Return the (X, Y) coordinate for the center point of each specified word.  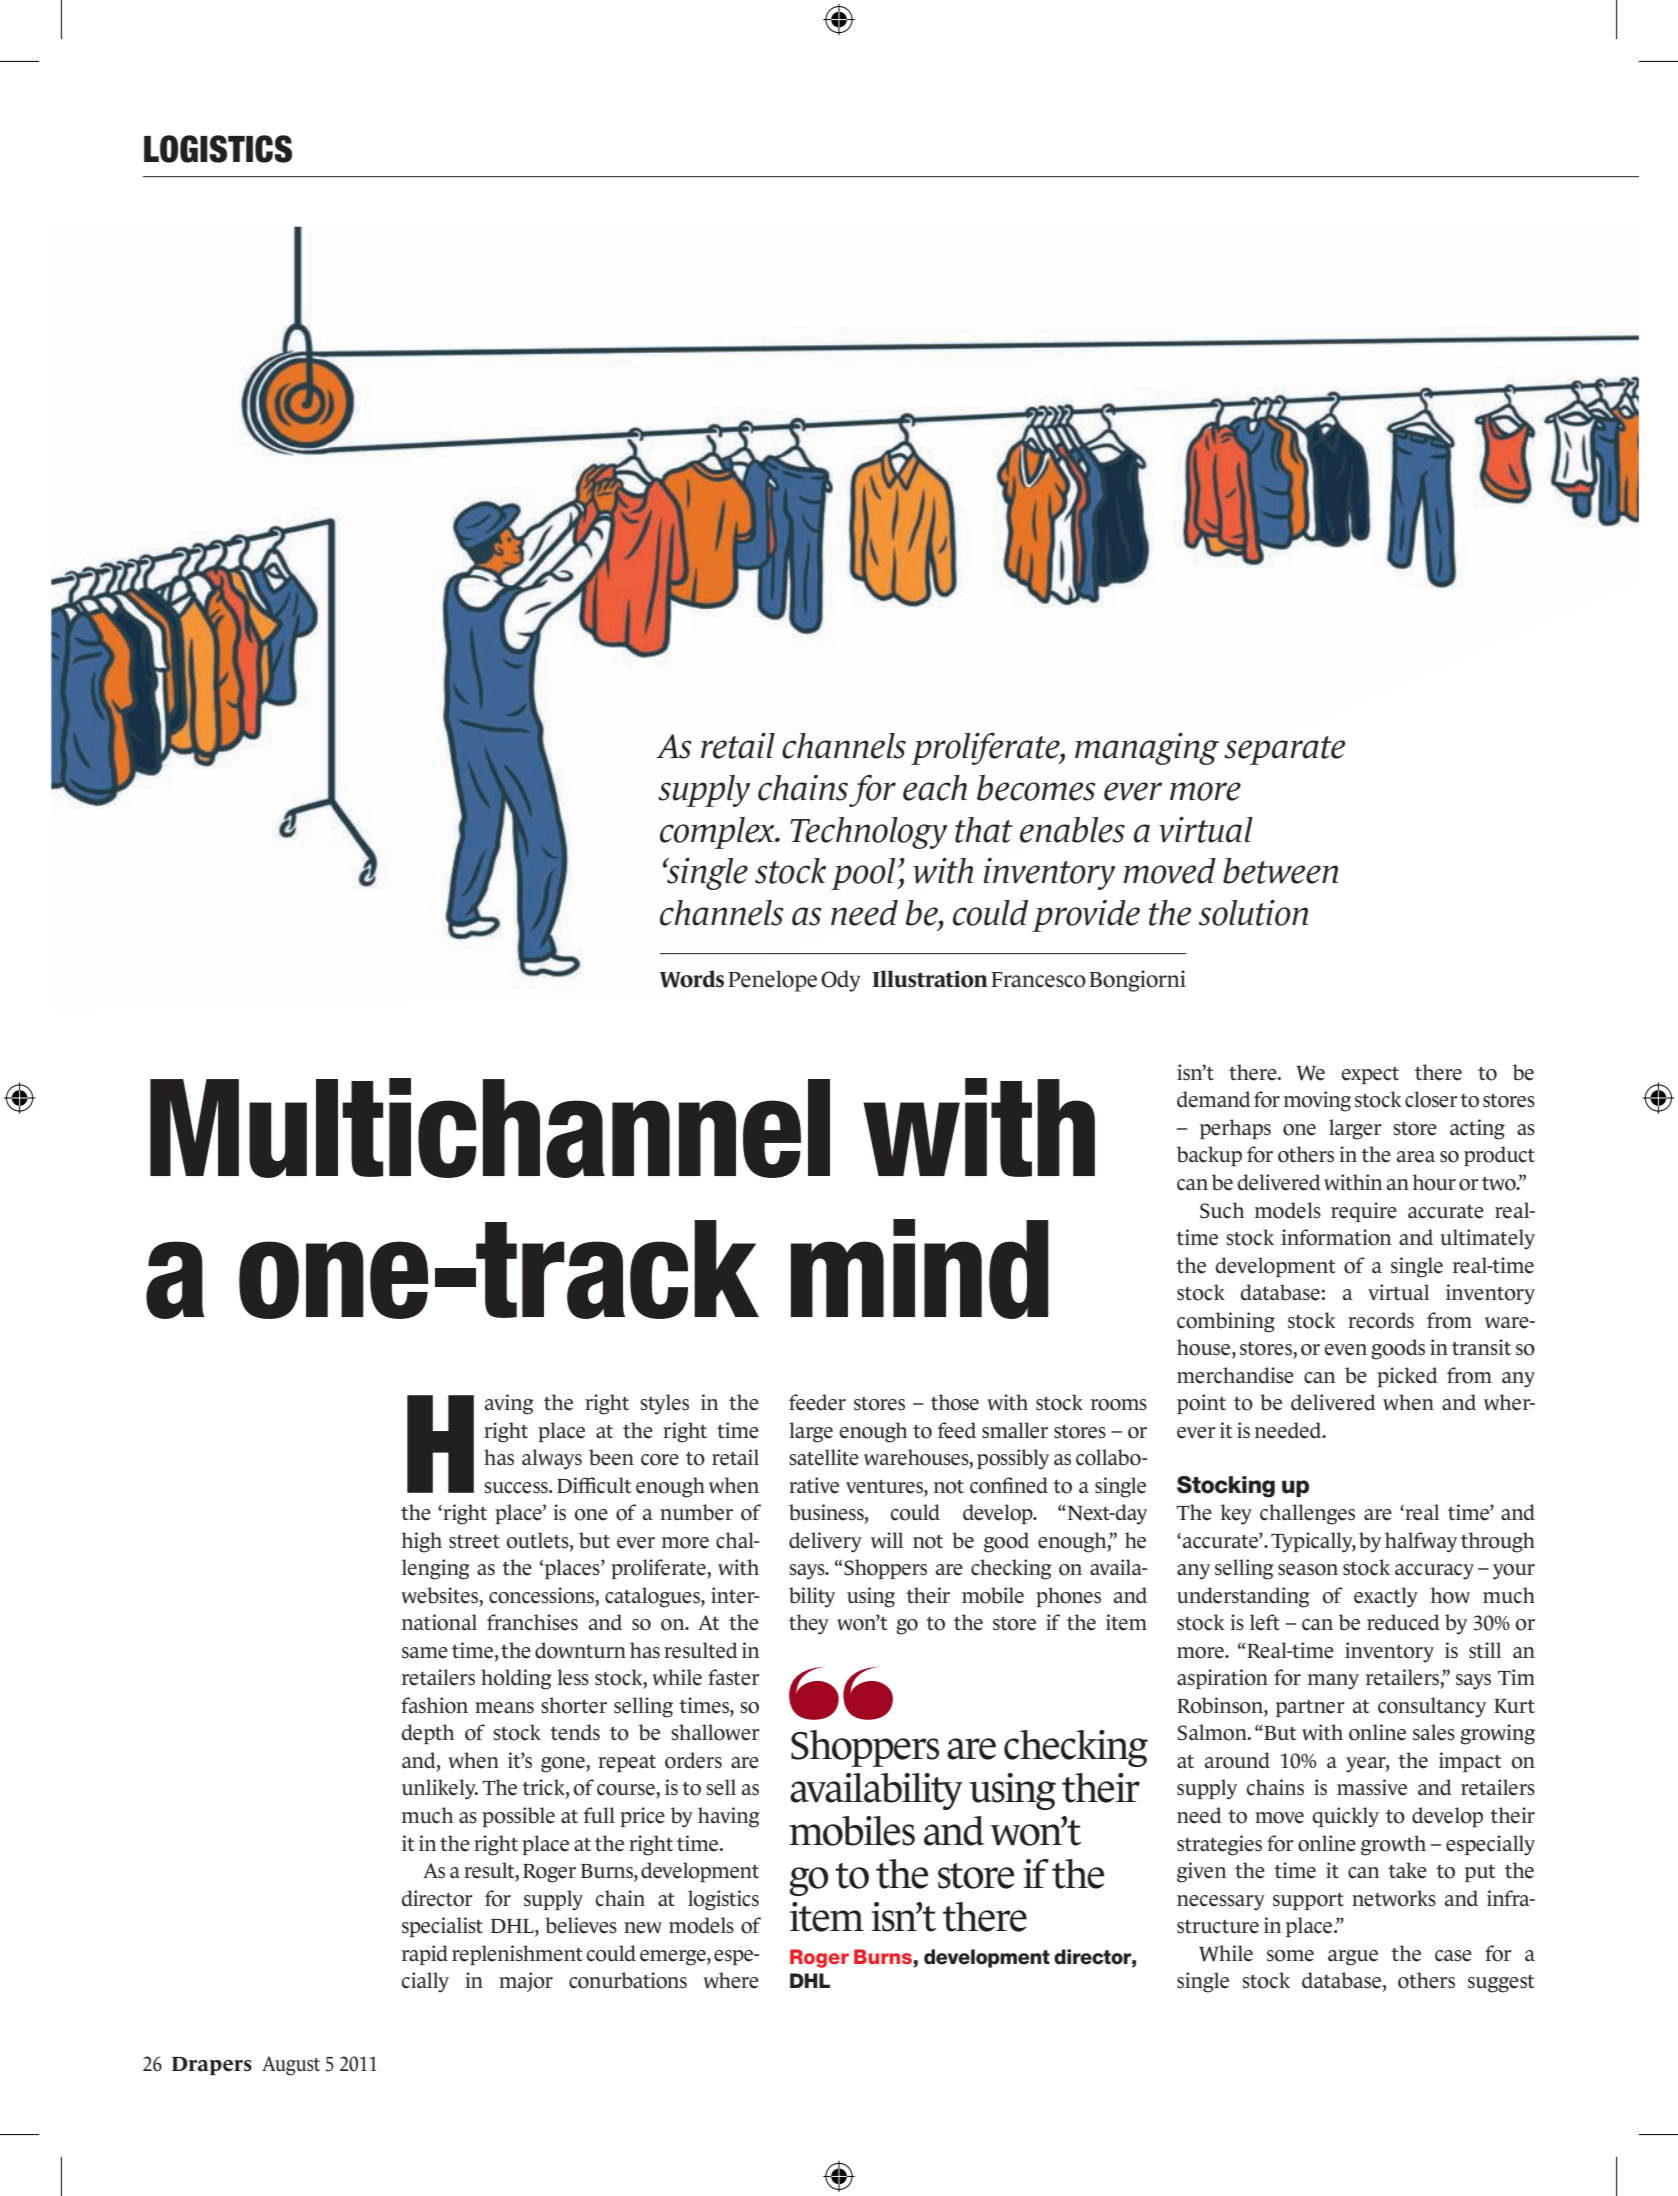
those (955, 1402)
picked (1407, 1377)
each (935, 788)
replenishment (517, 1955)
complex (718, 833)
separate (1285, 750)
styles (664, 1404)
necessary (1221, 1903)
